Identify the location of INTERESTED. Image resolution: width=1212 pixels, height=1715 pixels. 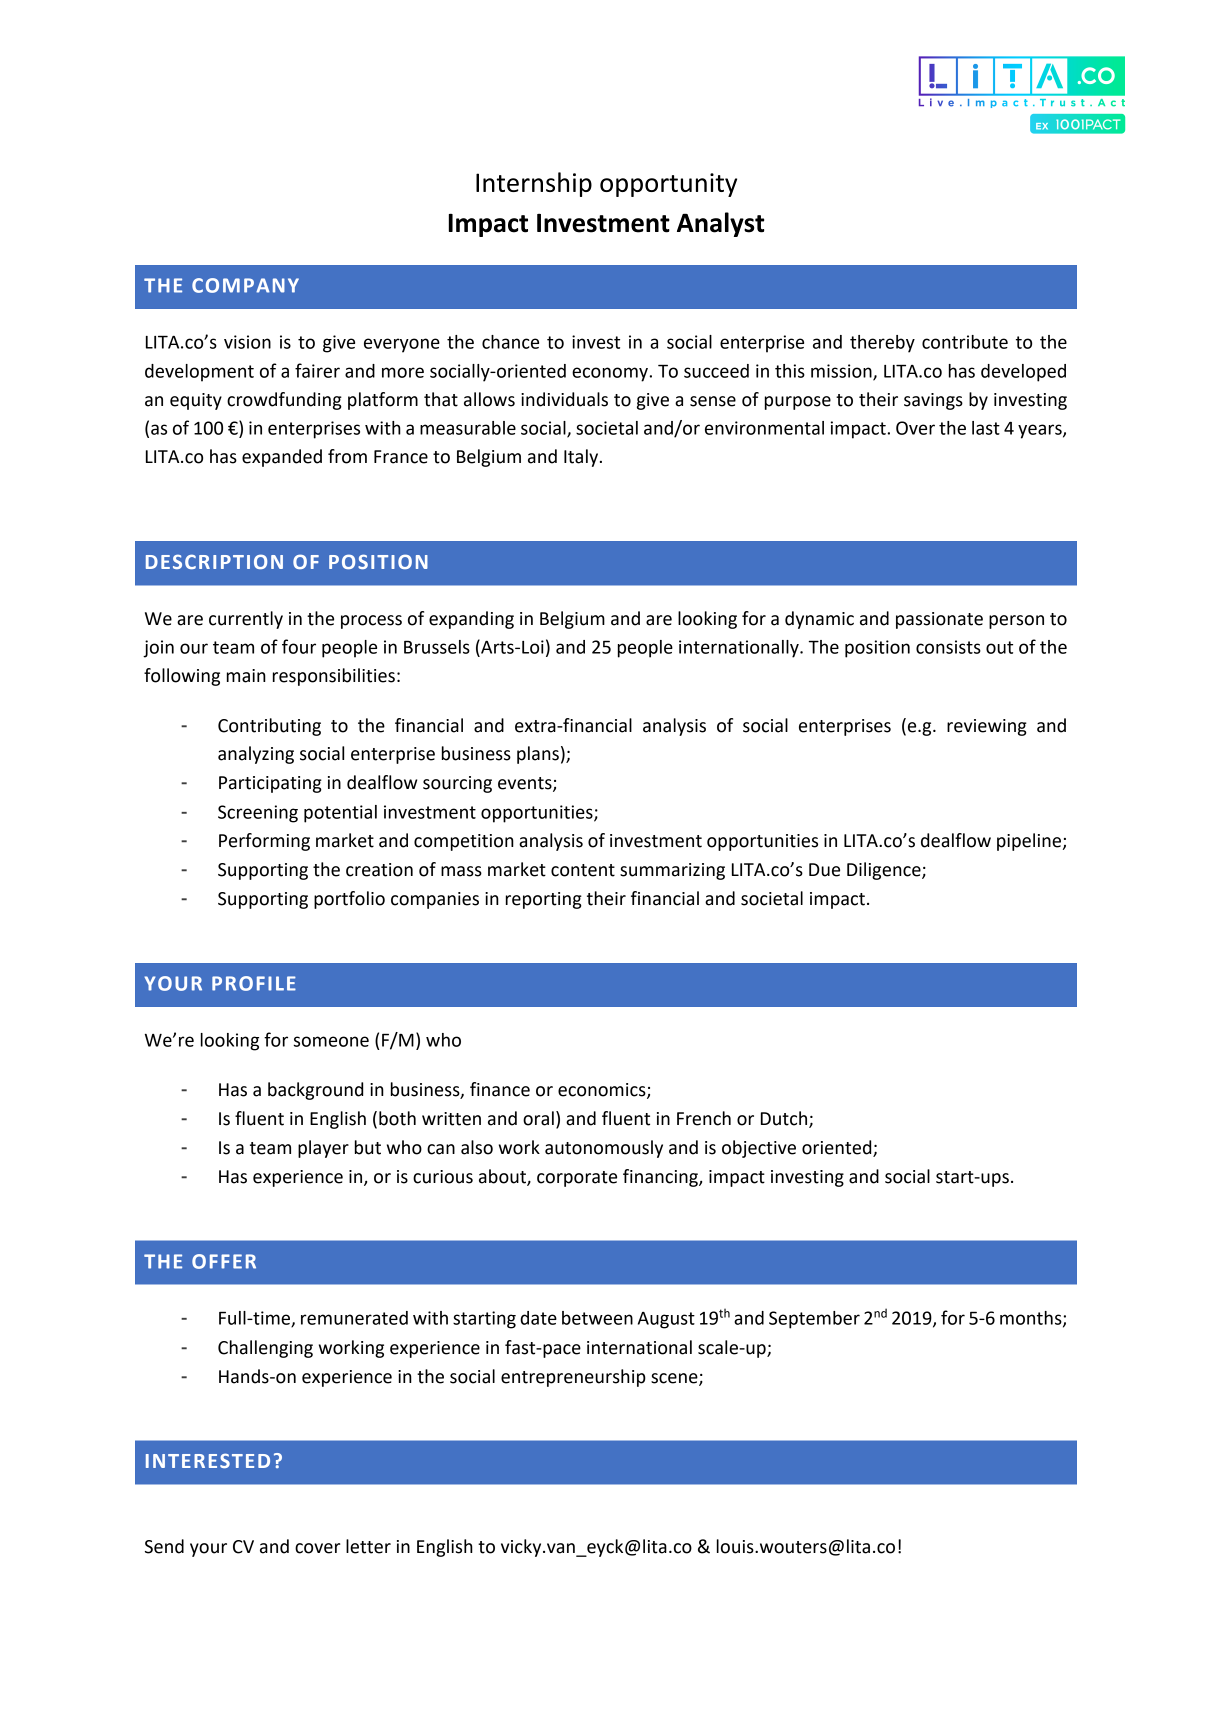
(208, 1460).
